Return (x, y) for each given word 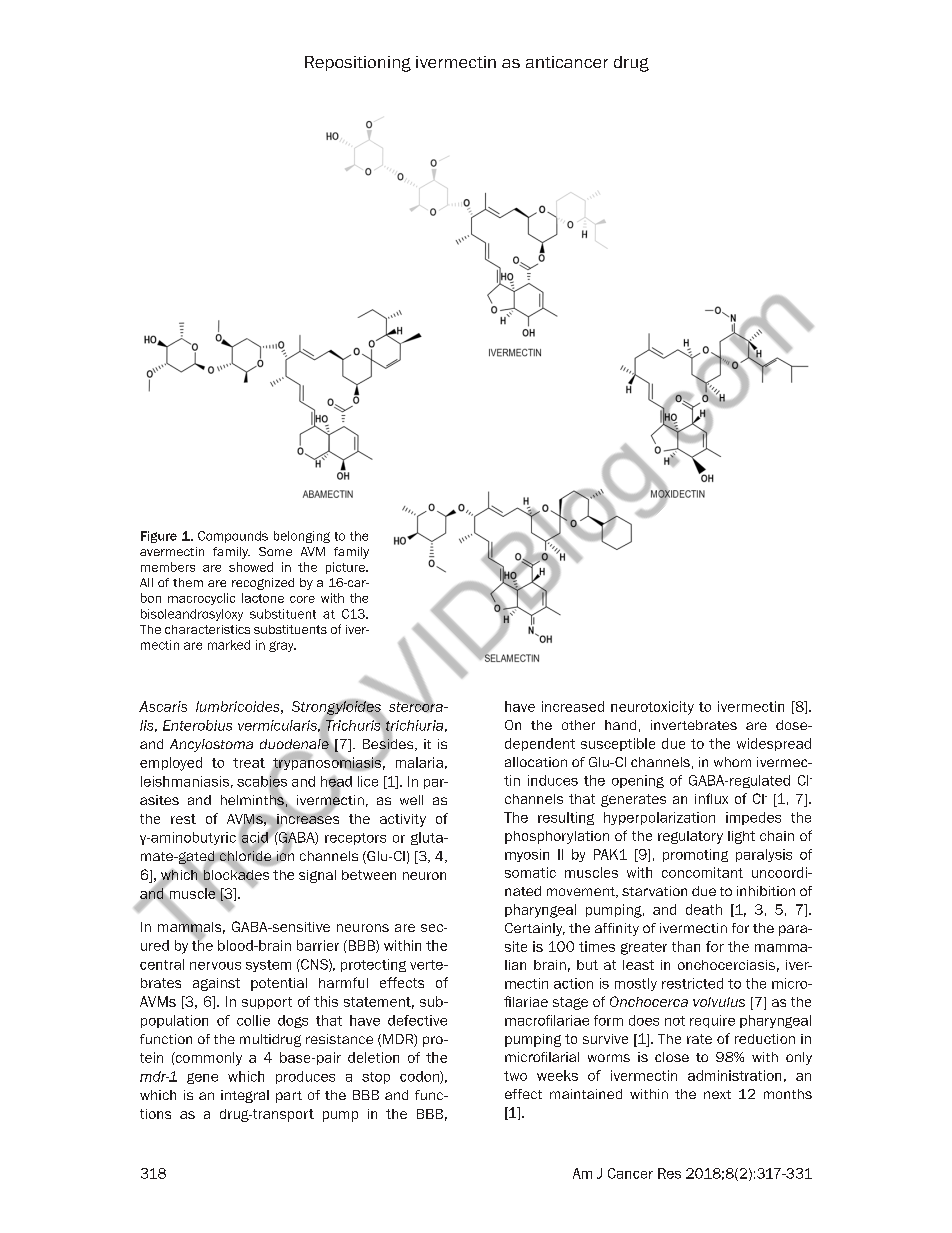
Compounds (233, 537)
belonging (302, 537)
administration (734, 1075)
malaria (419, 762)
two (515, 1076)
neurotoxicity (652, 708)
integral (245, 1096)
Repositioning (358, 64)
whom (732, 762)
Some (275, 551)
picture (346, 568)
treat (249, 763)
